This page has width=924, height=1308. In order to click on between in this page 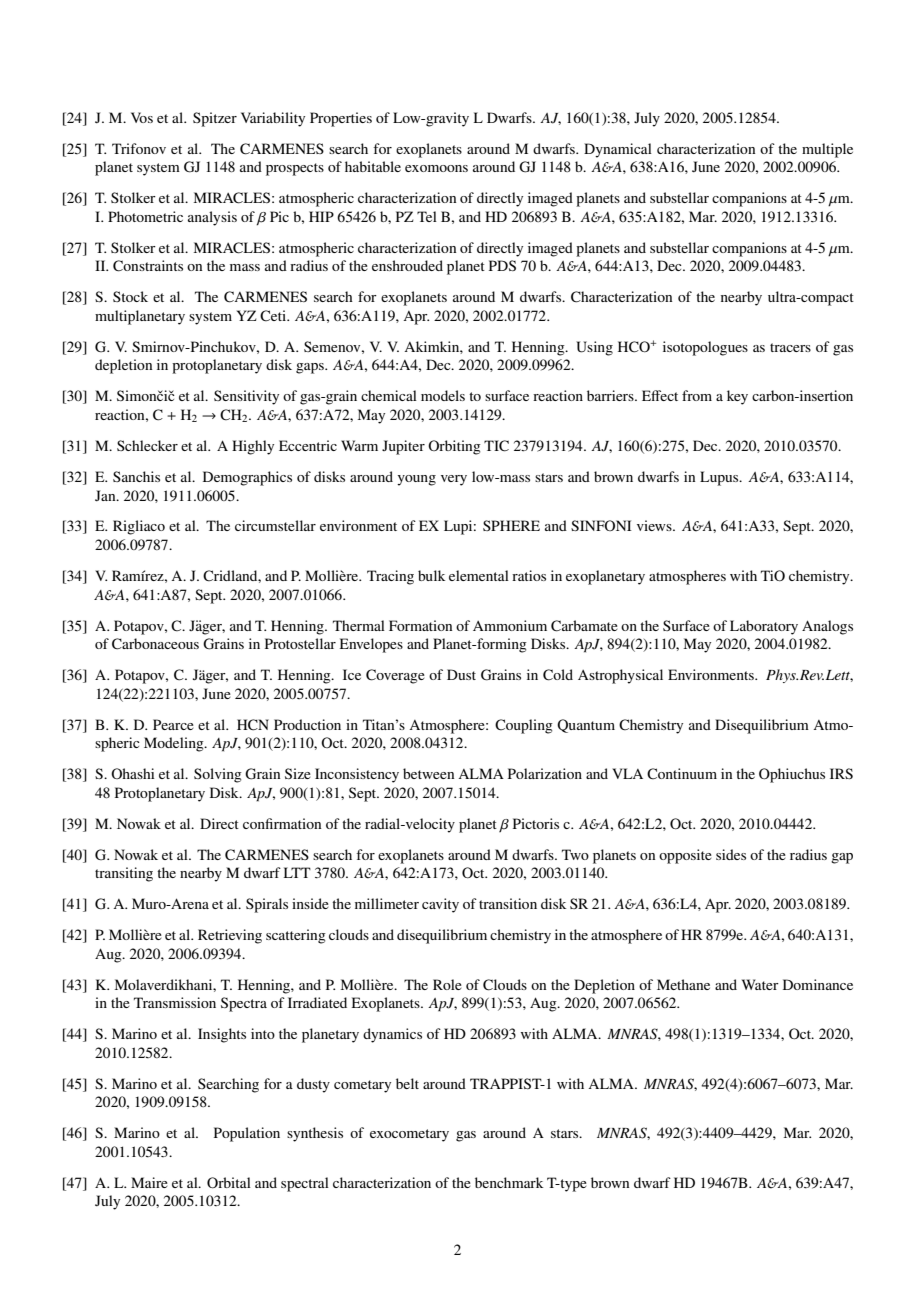, I will do `click(428, 773)`.
